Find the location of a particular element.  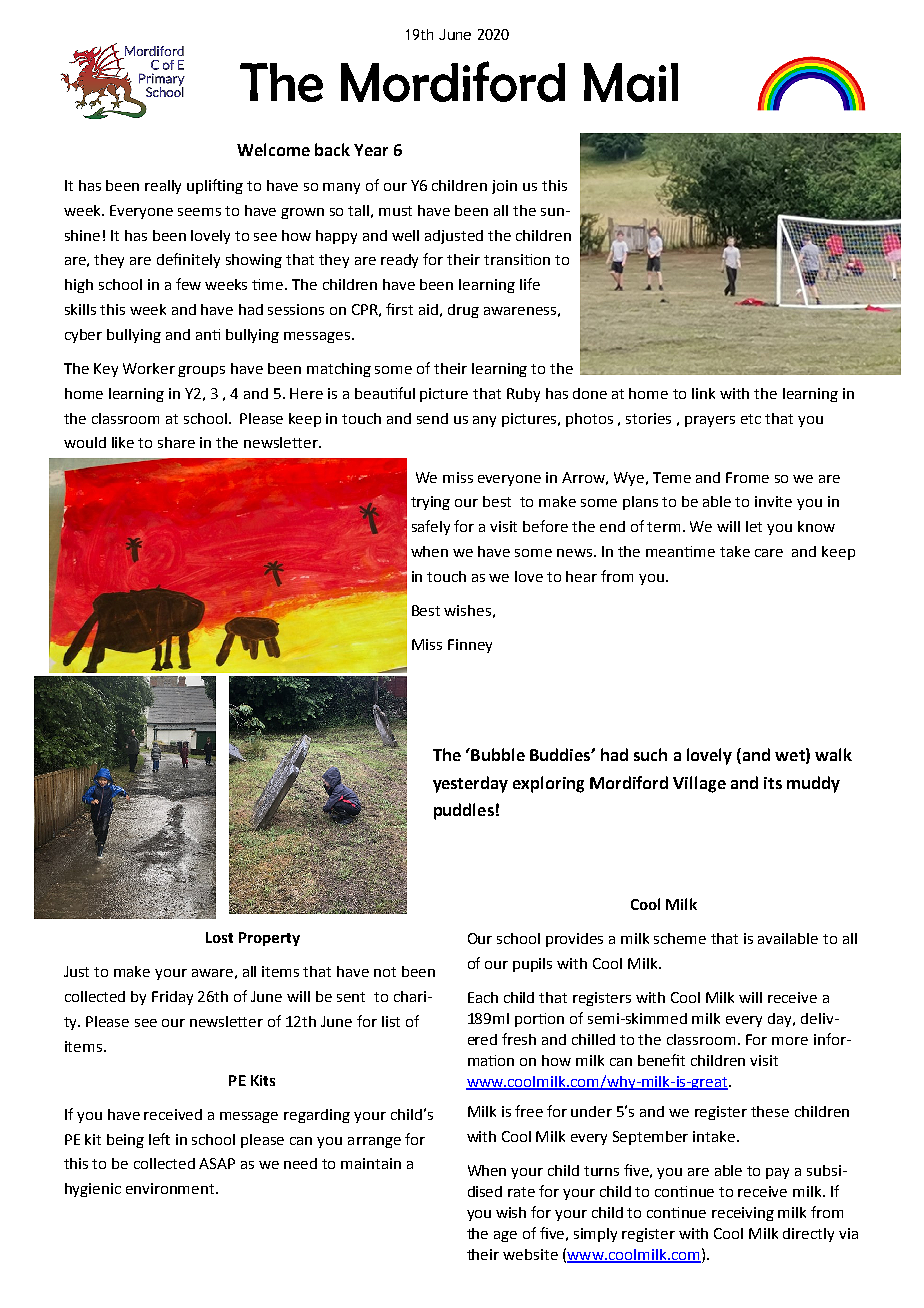

Each is located at coordinates (483, 997).
